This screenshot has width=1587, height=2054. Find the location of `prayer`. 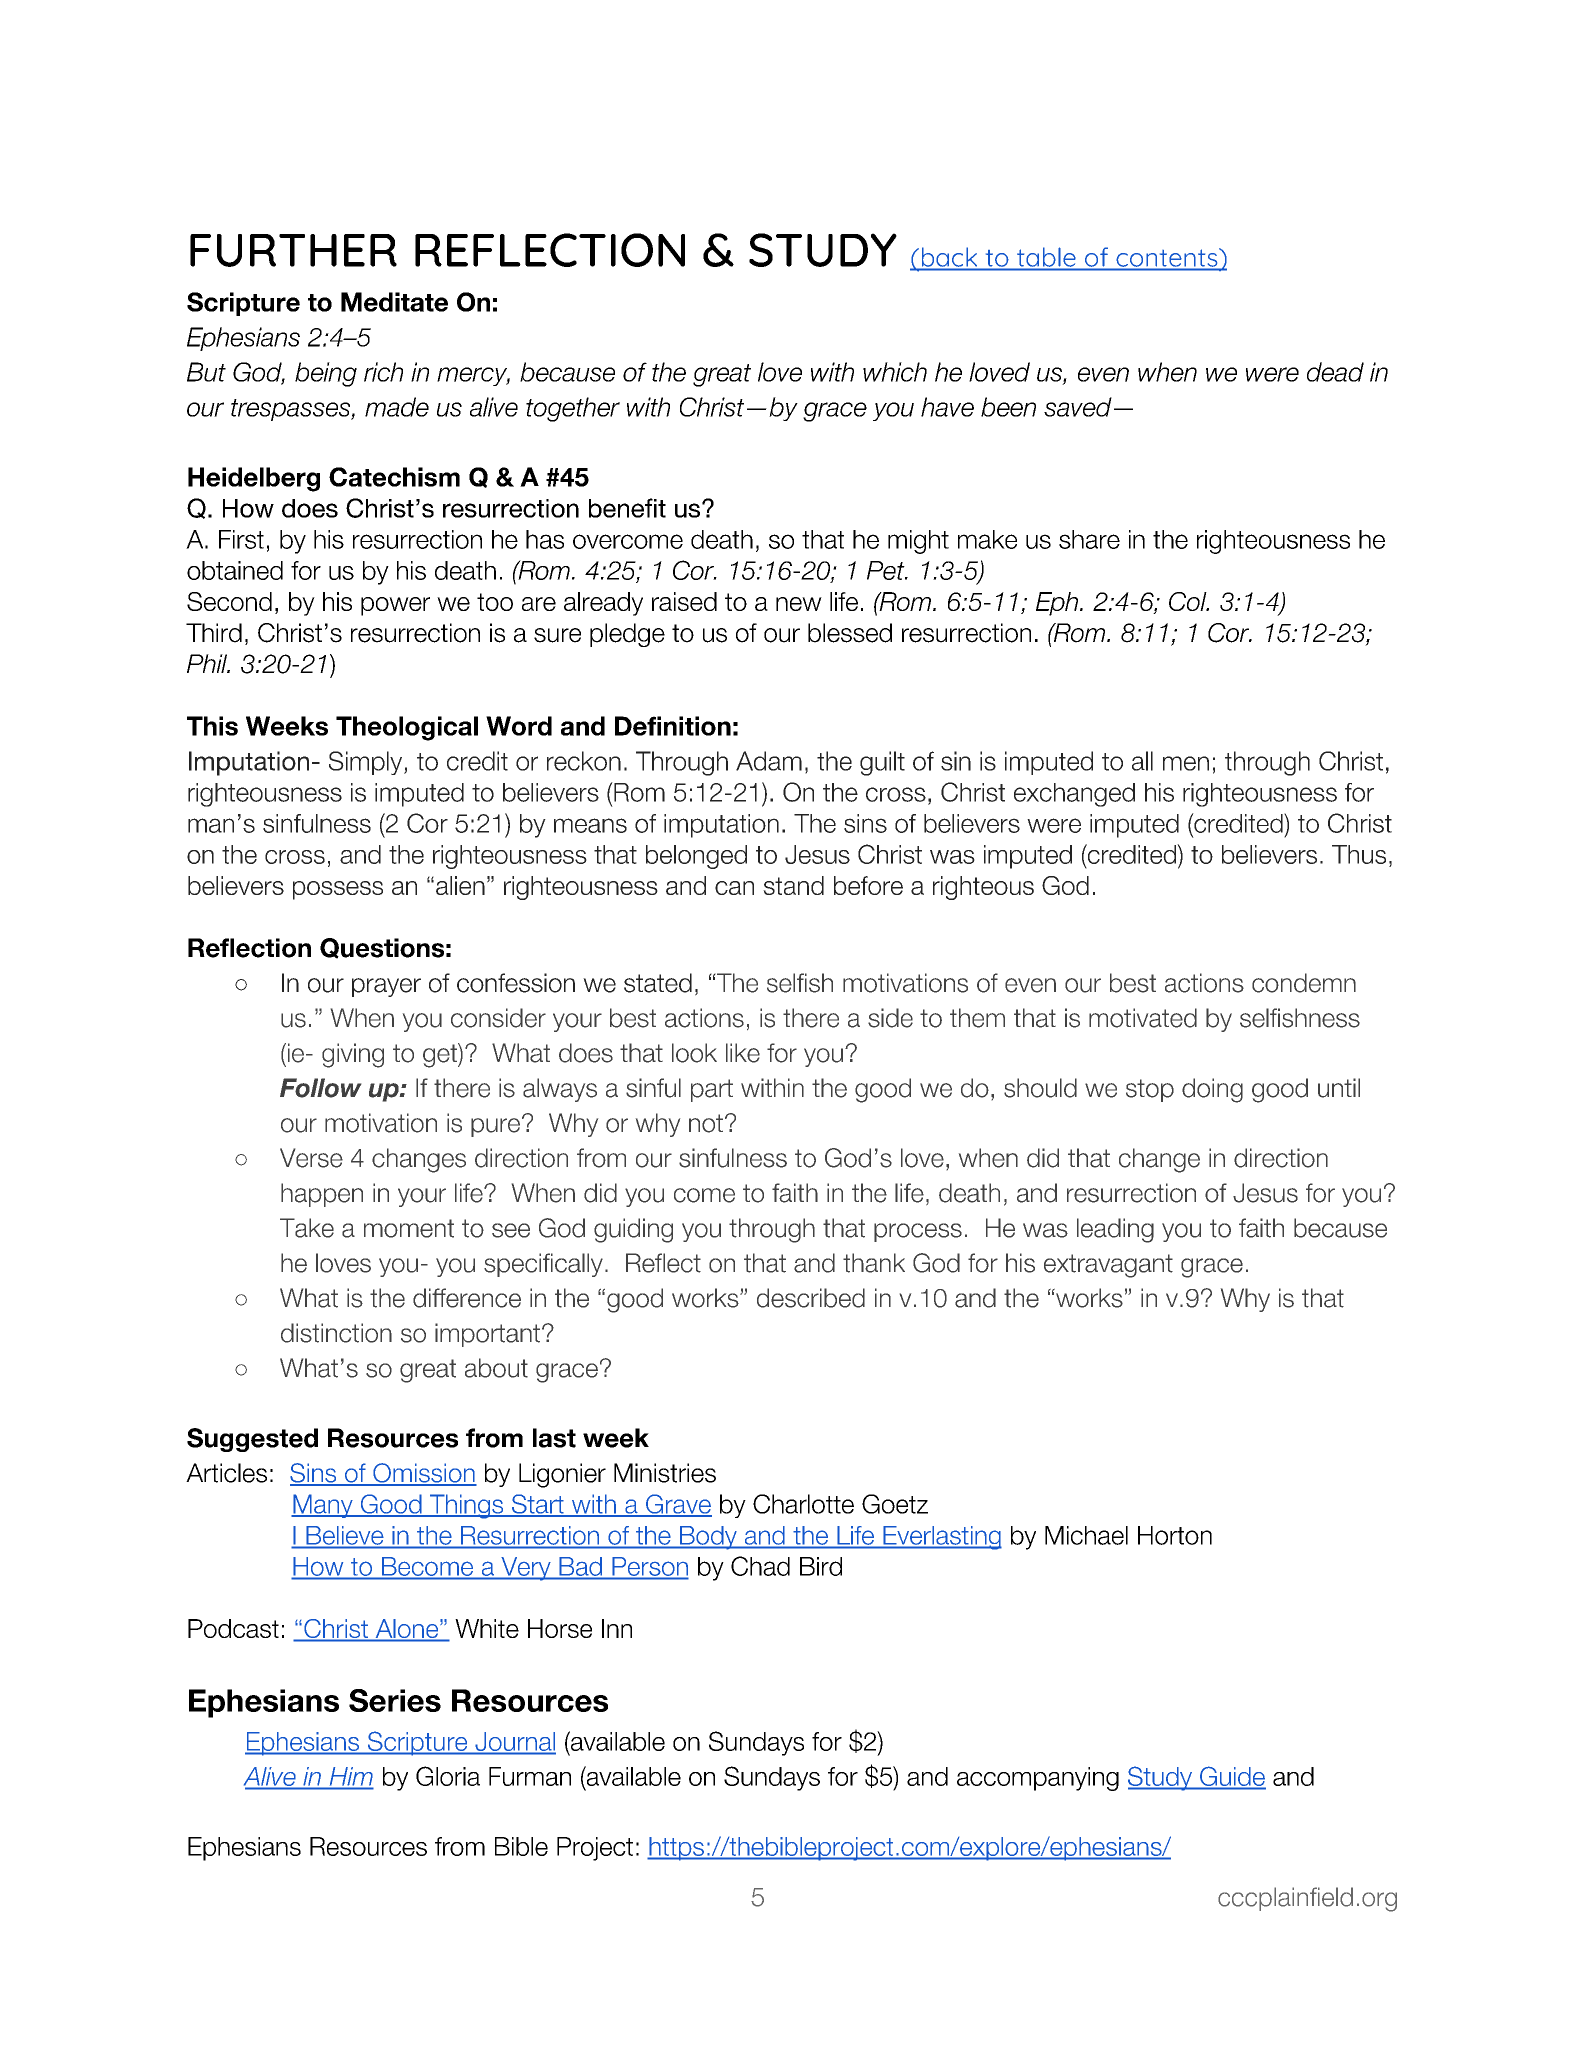

prayer is located at coordinates (386, 987).
